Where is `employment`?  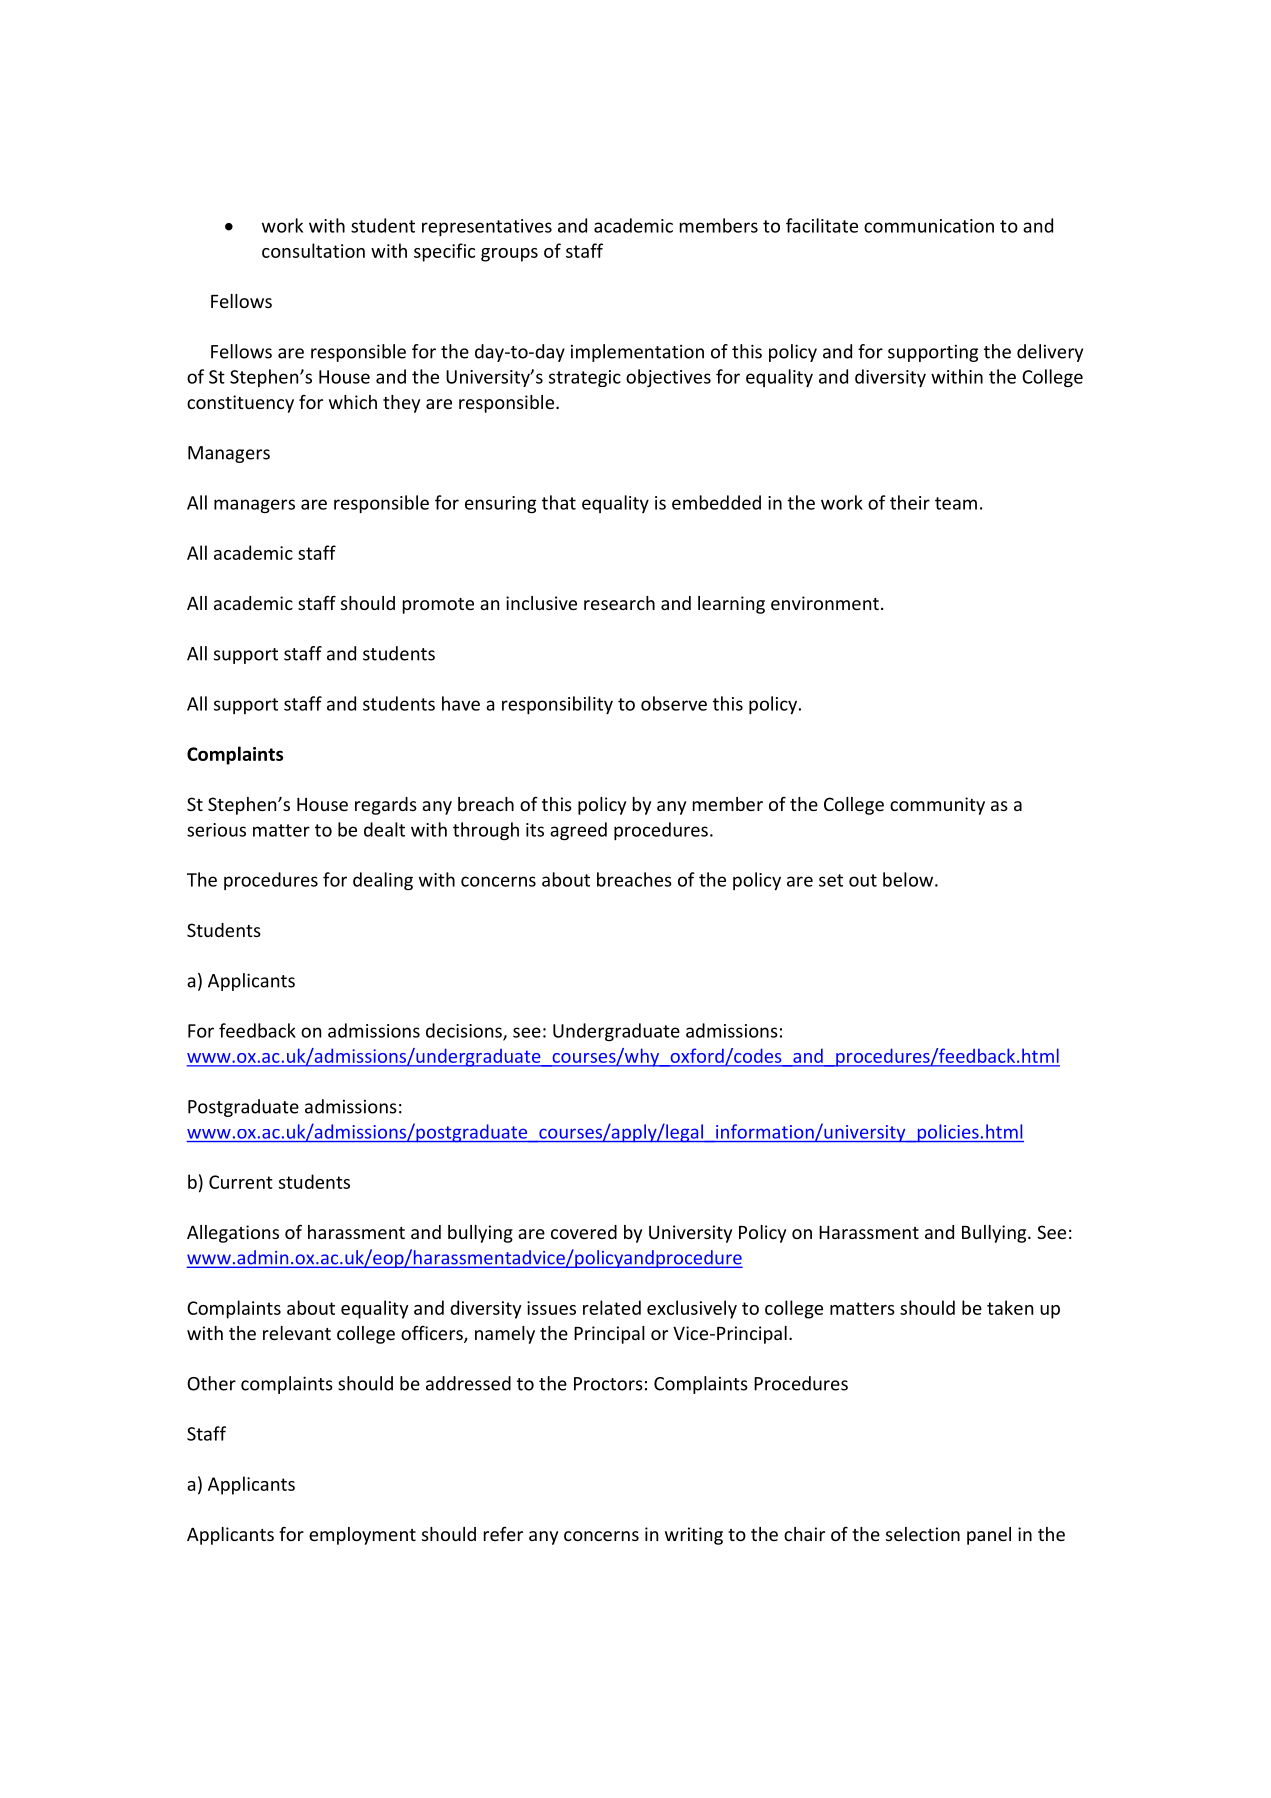 employment is located at coordinates (362, 1536).
